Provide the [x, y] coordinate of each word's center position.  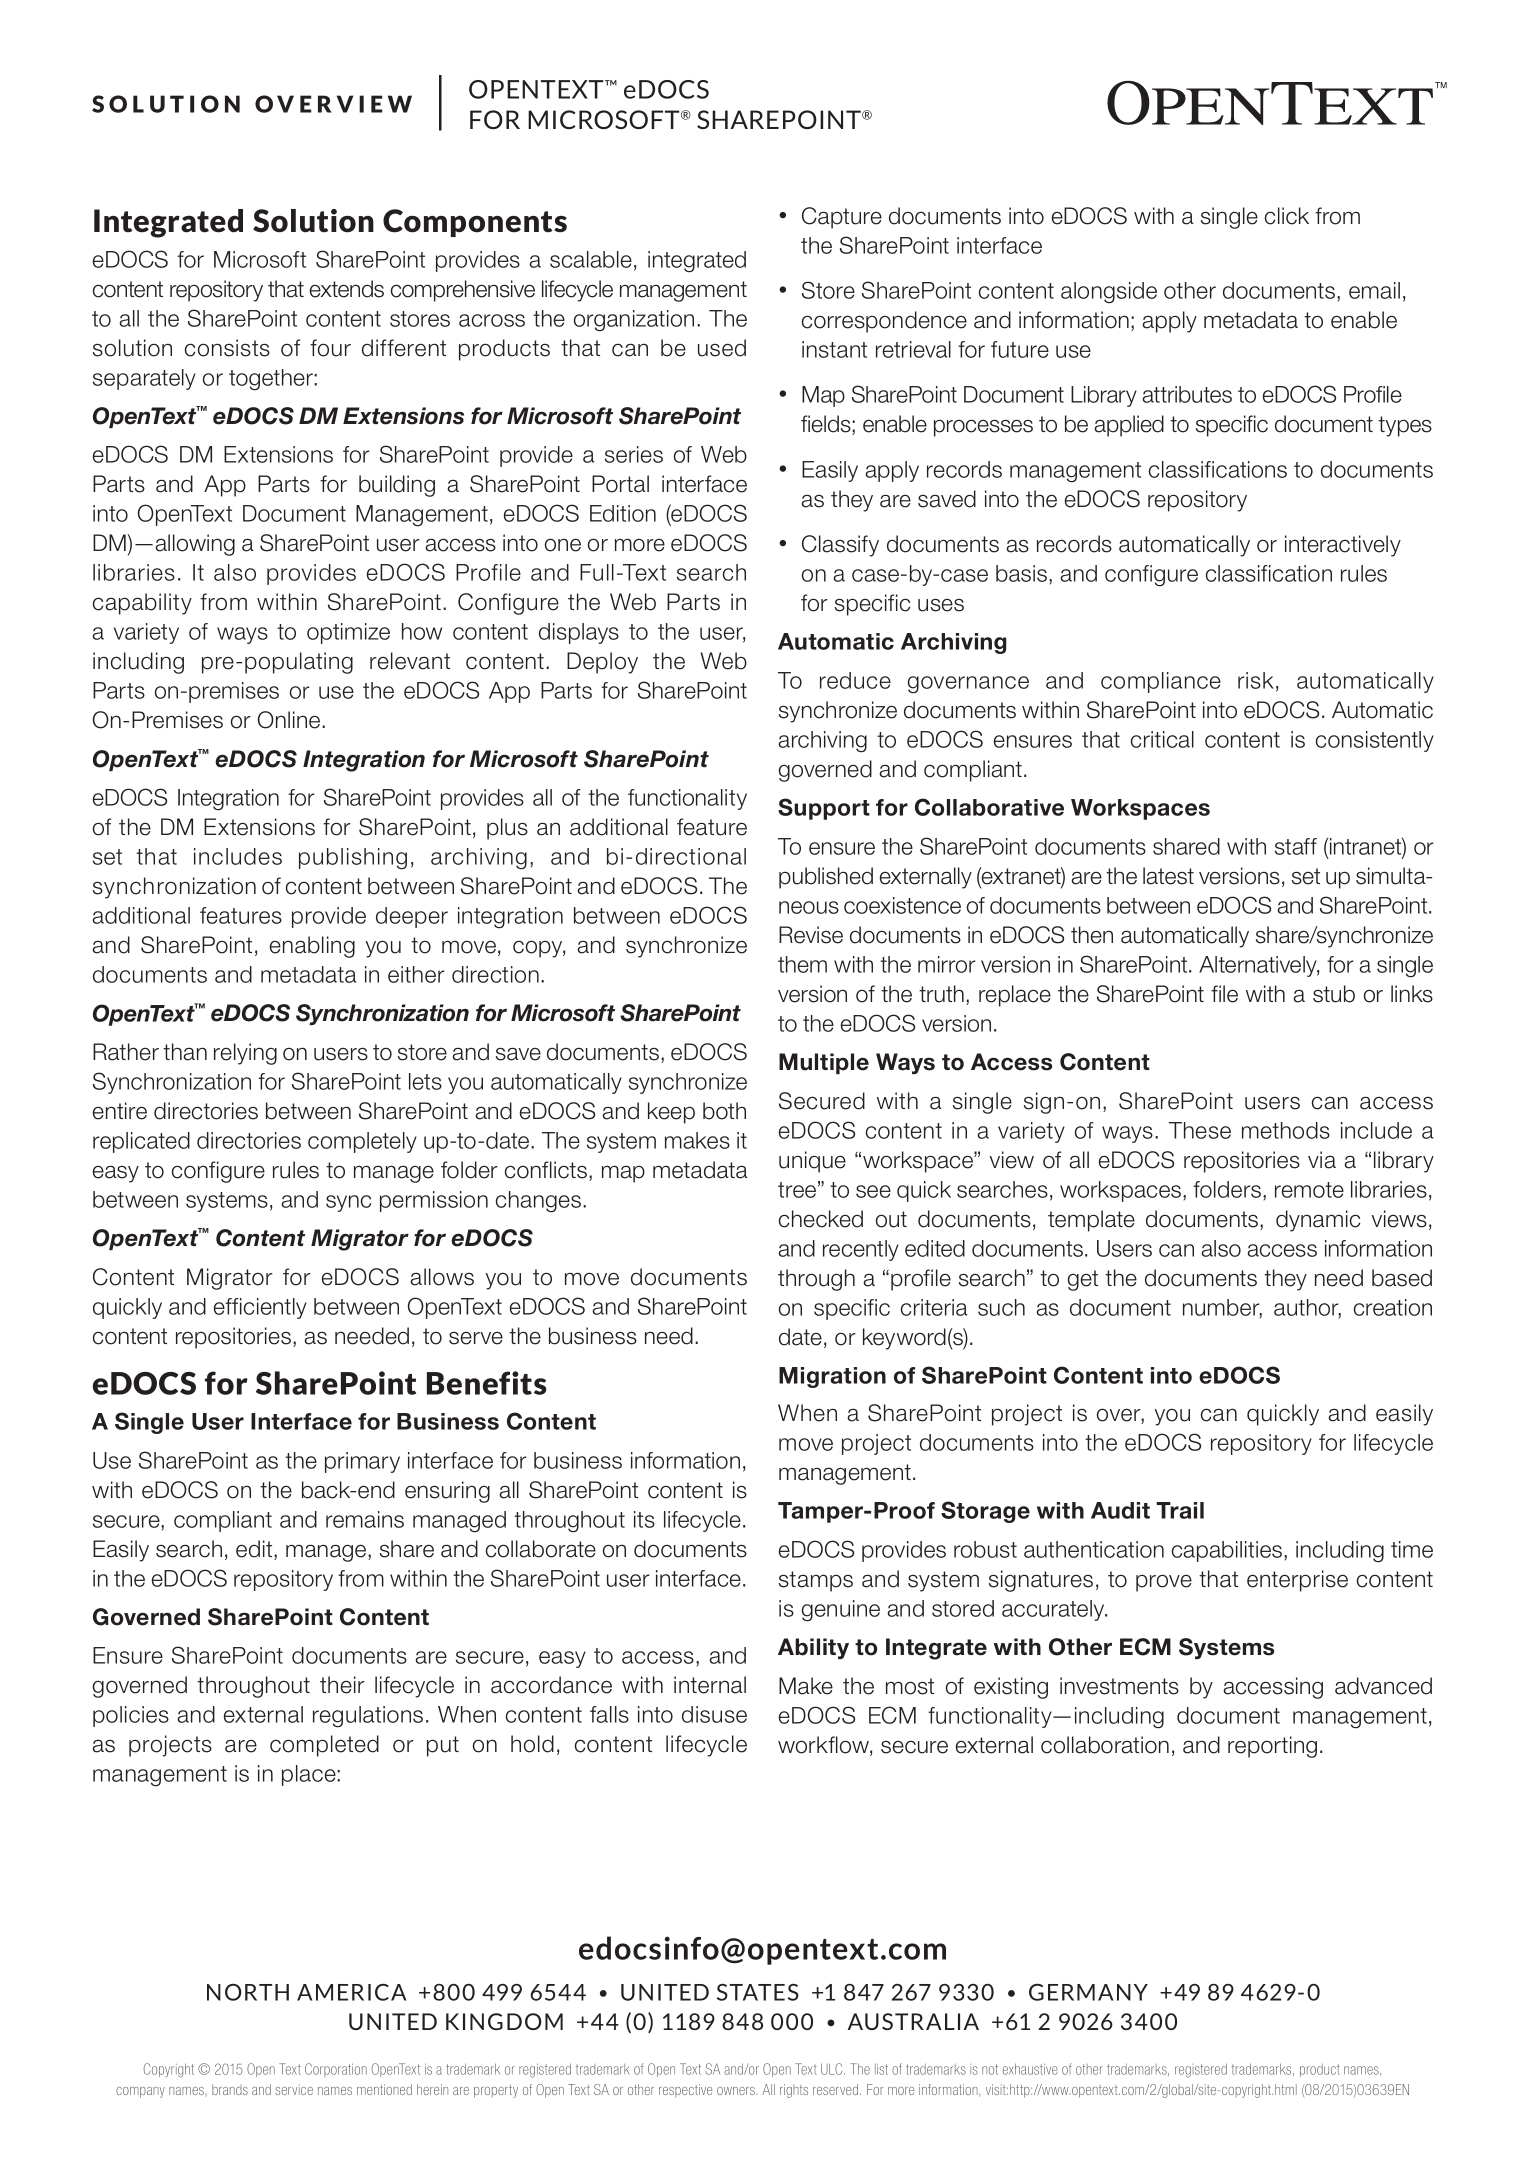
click [1287, 216]
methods [1286, 1130]
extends [347, 289]
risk [1256, 680]
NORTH [248, 1992]
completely [362, 1142]
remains [365, 1519]
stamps [816, 1581]
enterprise [1297, 1581]
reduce [855, 680]
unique [812, 1162]
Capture [842, 218]
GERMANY [1088, 1992]
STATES [758, 1992]
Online [290, 720]
